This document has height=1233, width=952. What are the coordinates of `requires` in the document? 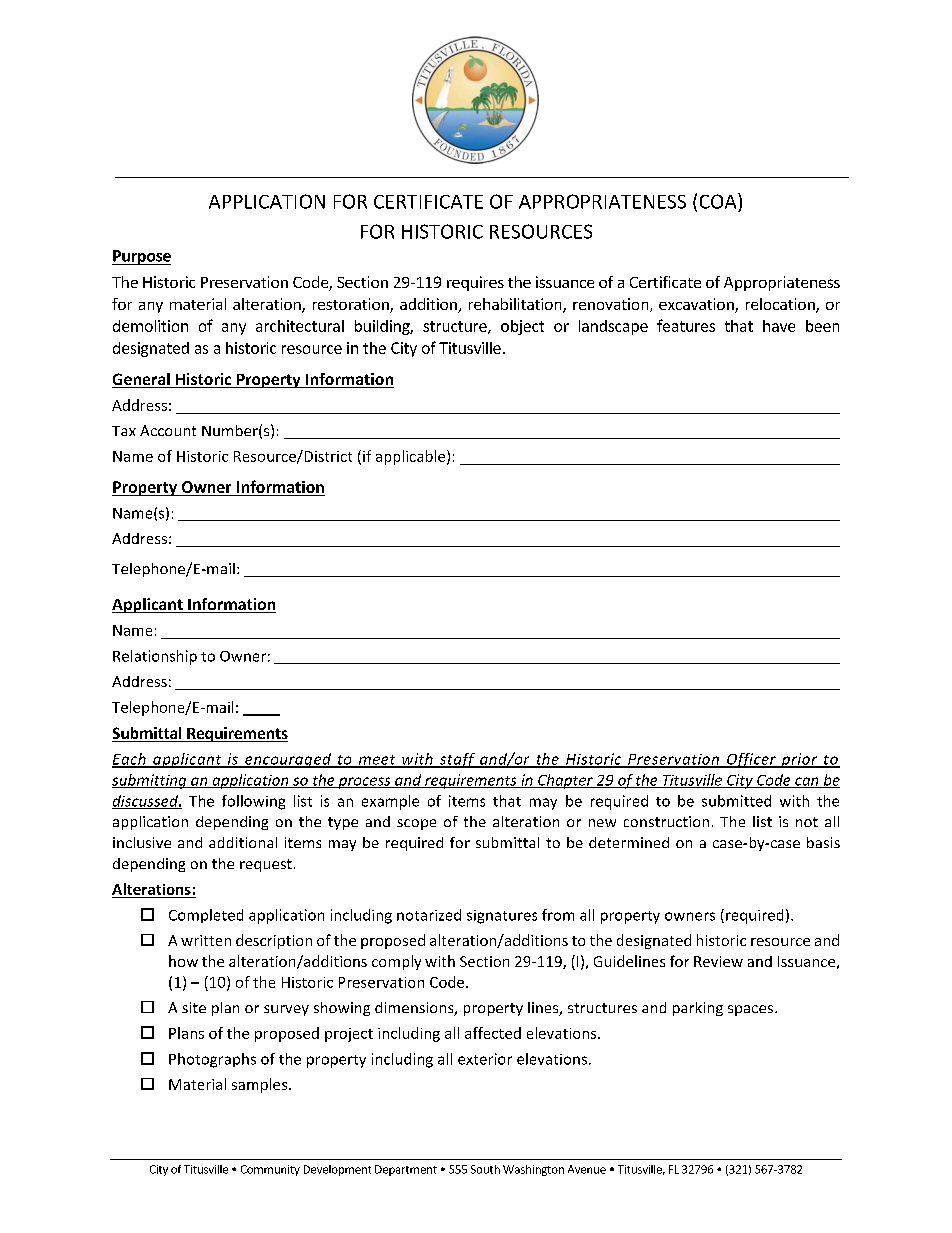 It's located at (475, 283).
